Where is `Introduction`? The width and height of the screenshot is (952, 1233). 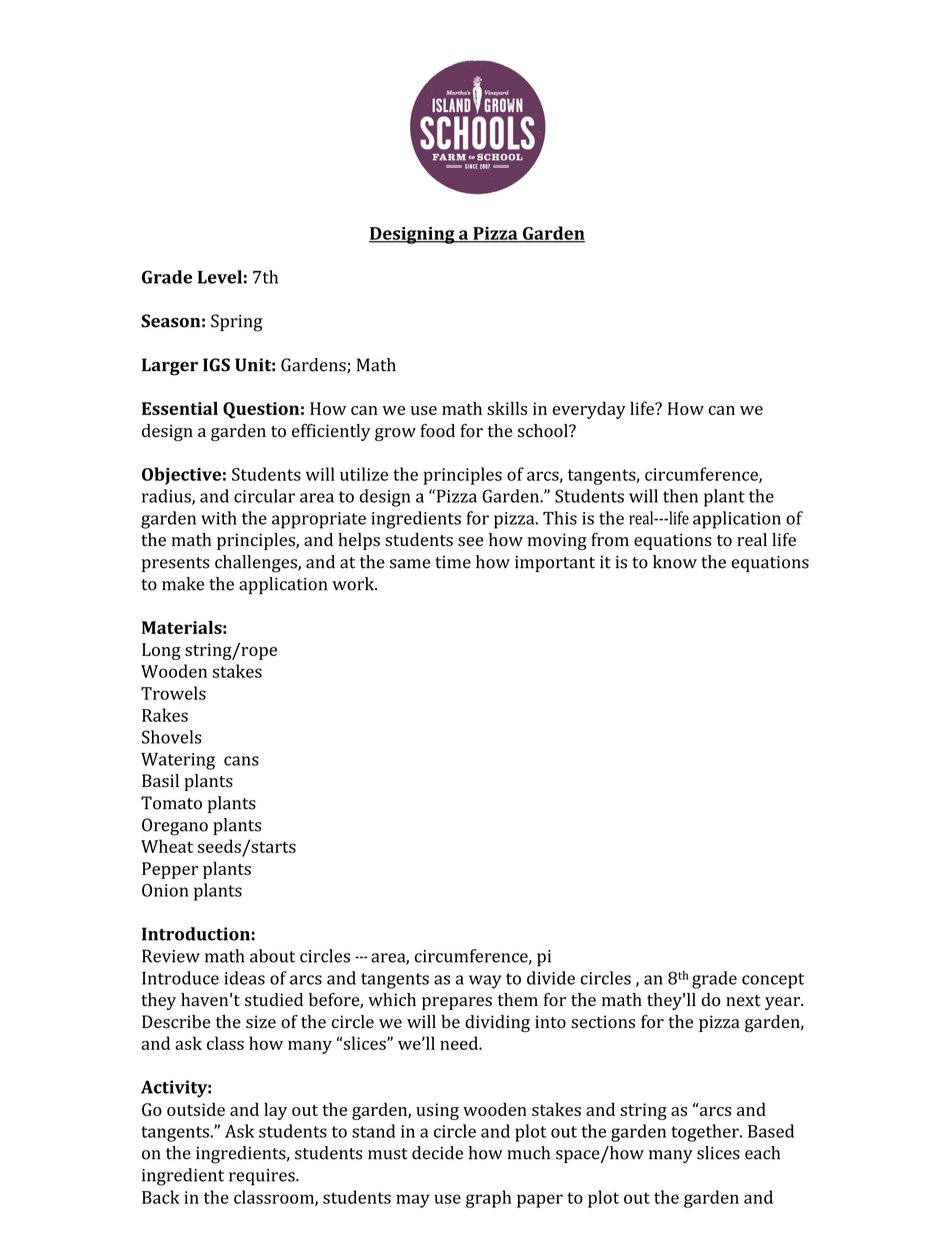
Introduction is located at coordinates (196, 934).
